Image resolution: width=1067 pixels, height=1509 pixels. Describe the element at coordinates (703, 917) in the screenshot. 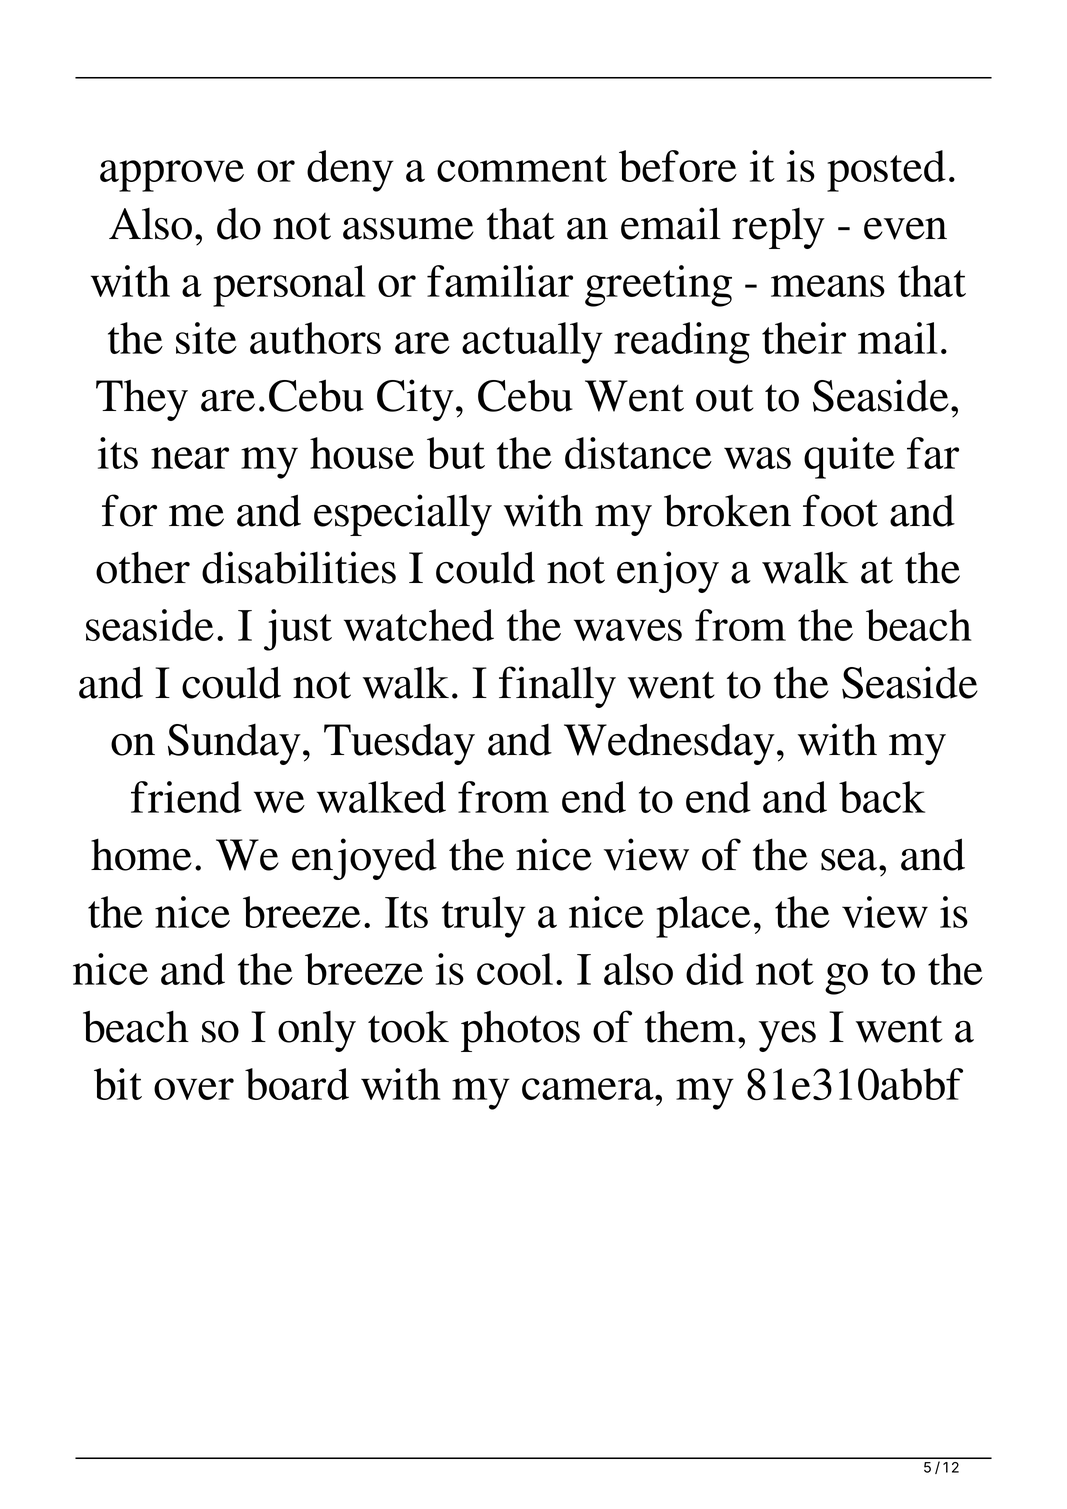

I see `place` at that location.
